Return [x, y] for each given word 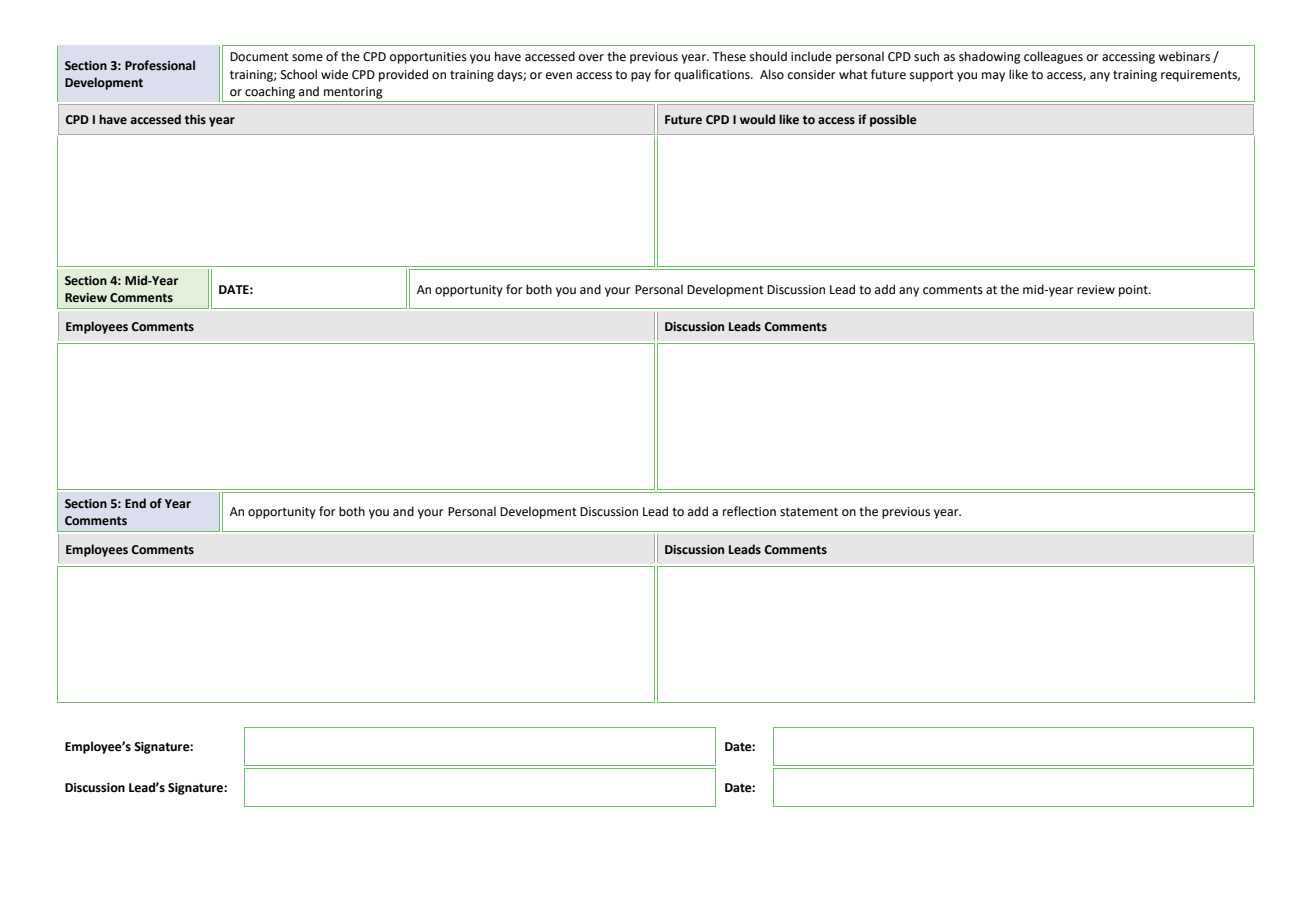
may [993, 77]
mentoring [353, 93]
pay [641, 77]
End [135, 503]
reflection [749, 511]
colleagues [1053, 57]
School [299, 74]
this [195, 119]
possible [893, 120]
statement [809, 512]
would [757, 119]
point [1134, 291]
